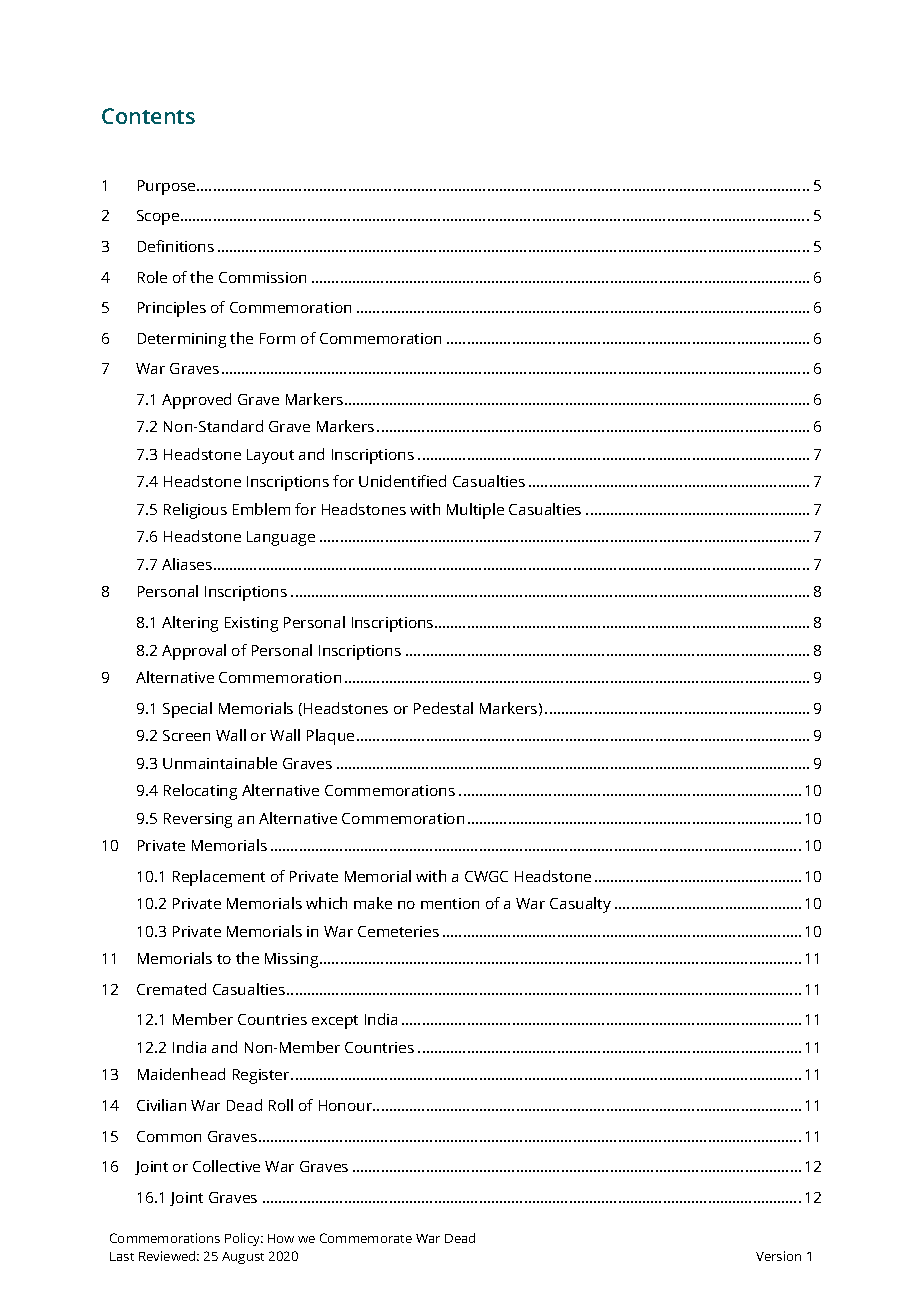 The image size is (924, 1308). Describe the element at coordinates (443, 708) in the screenshot. I see `Pedestal` at that location.
